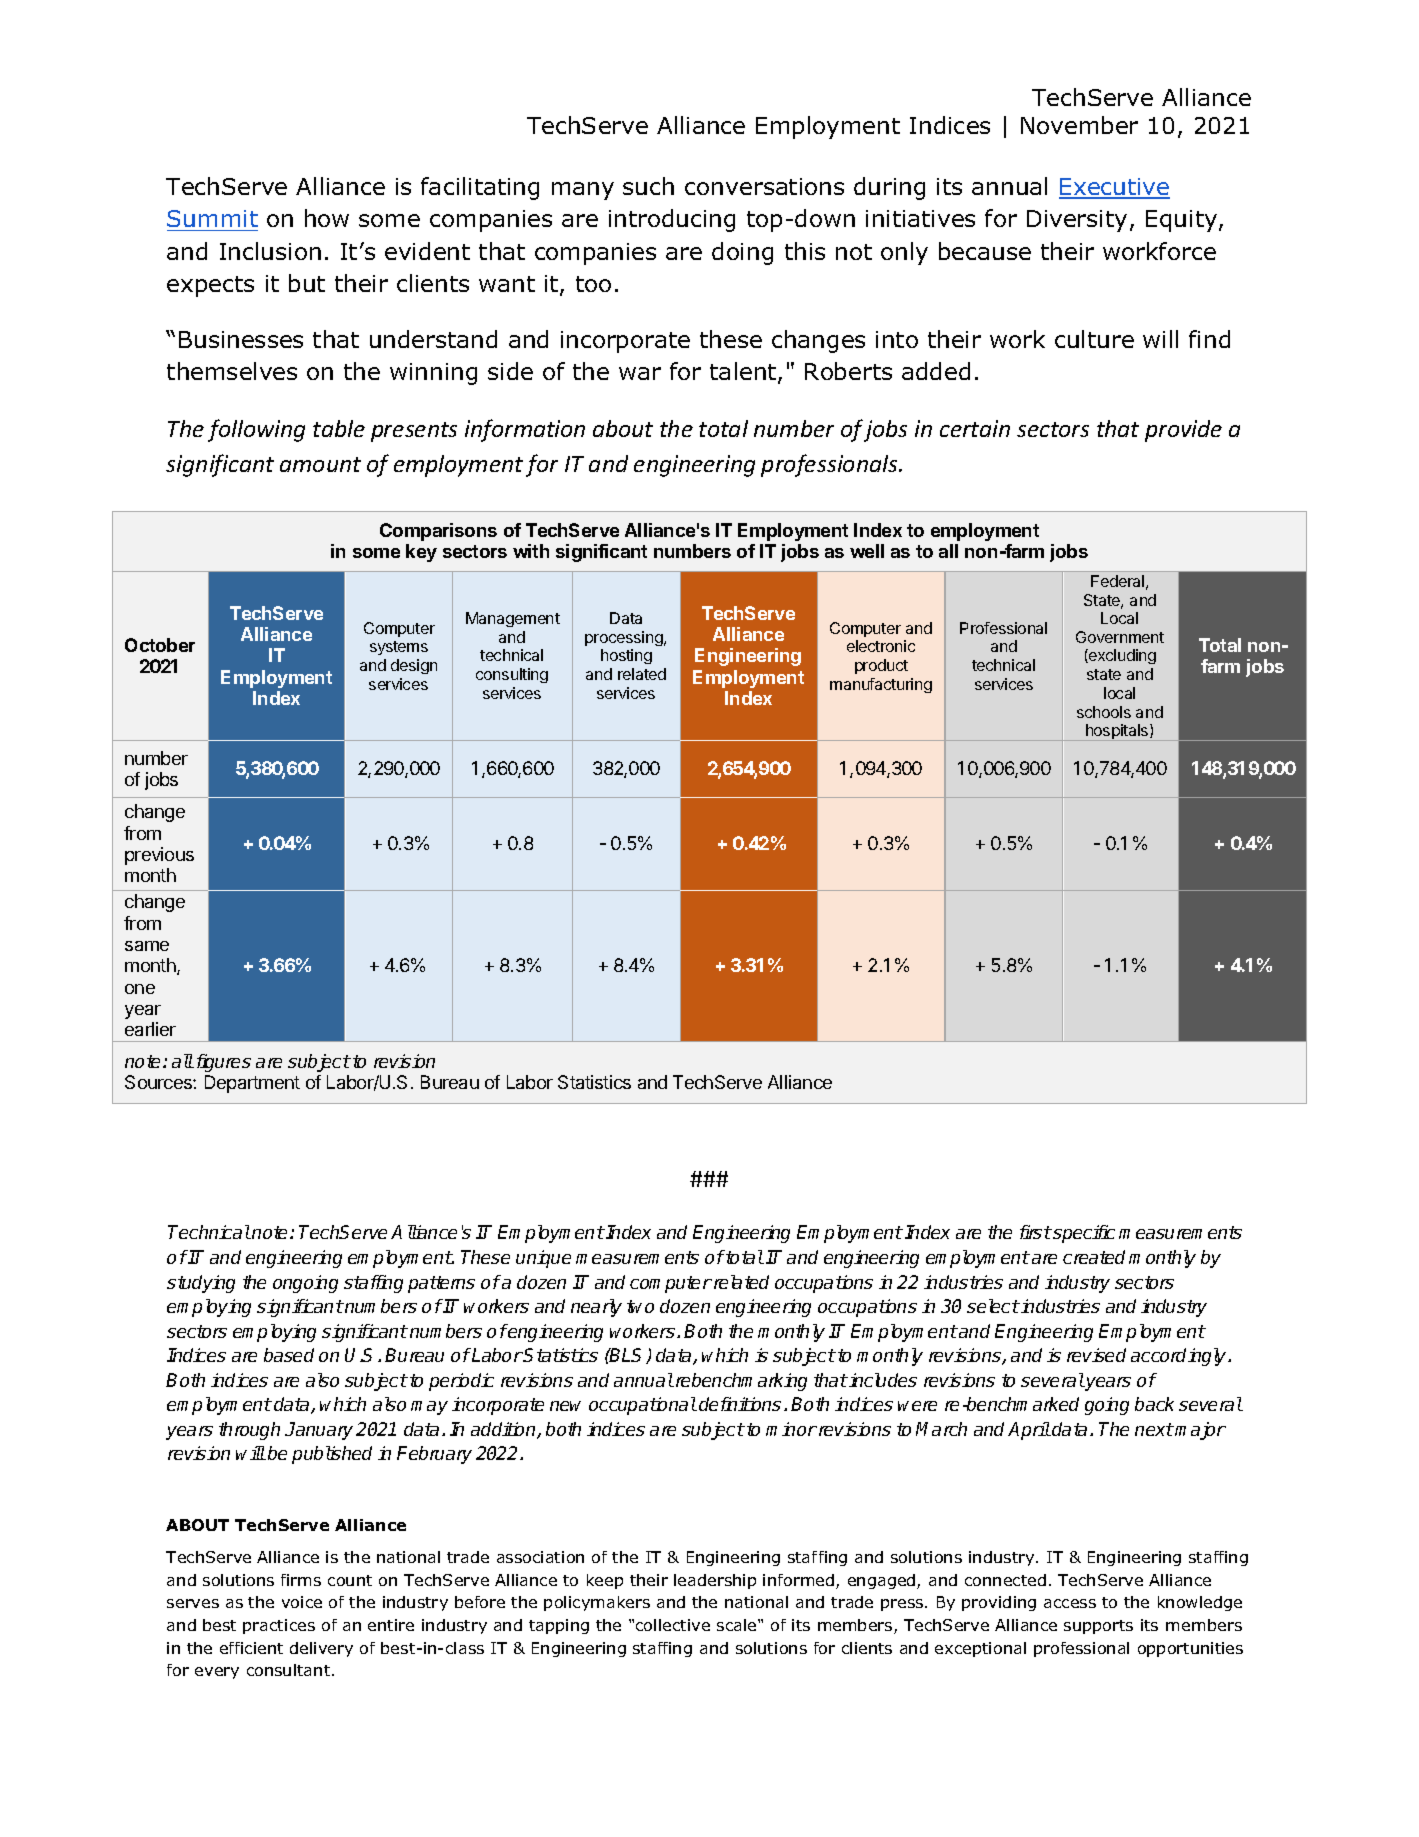 The height and width of the page is (1837, 1419). I want to click on Executive, so click(1114, 188).
